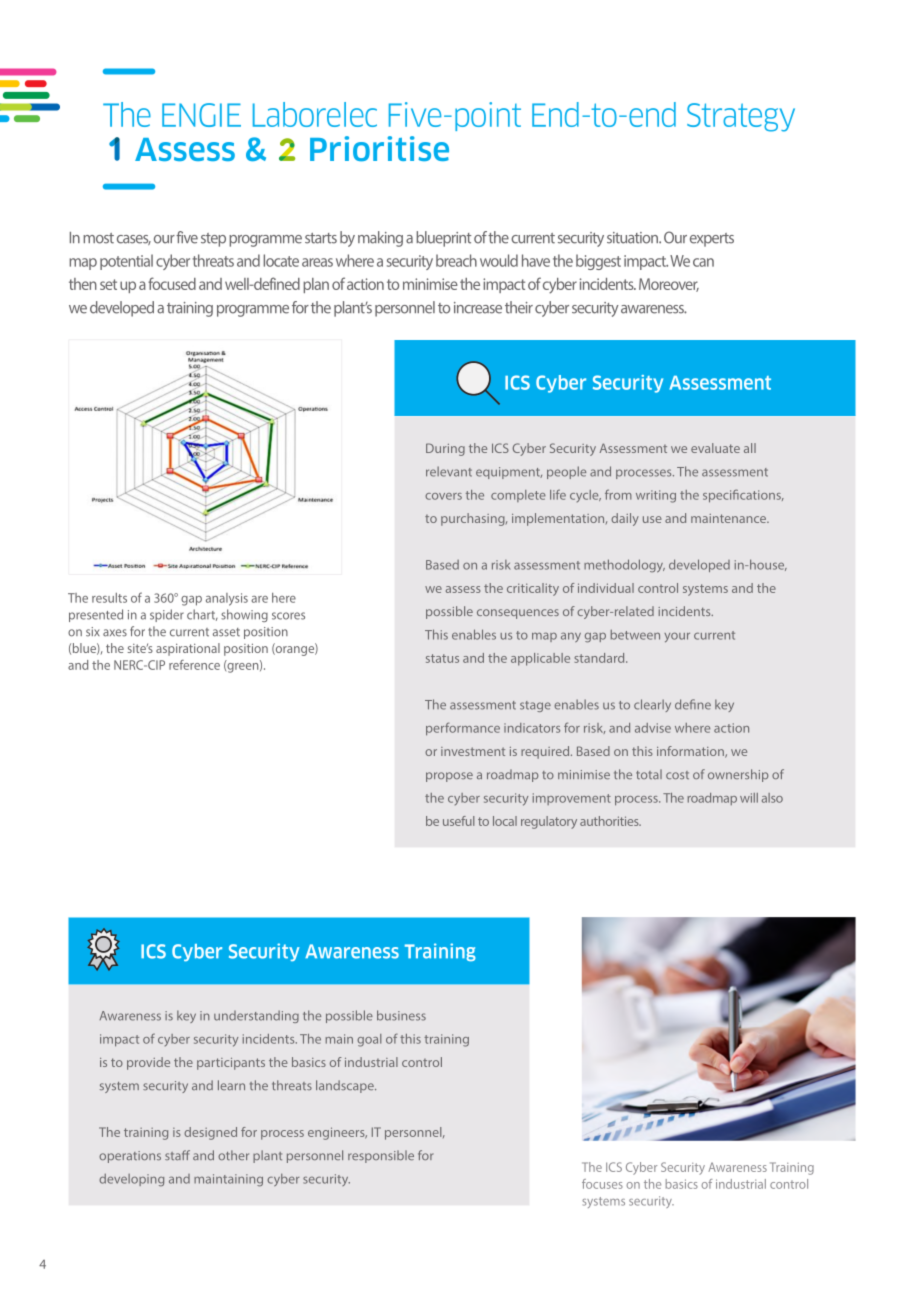 This image has height=1308, width=924. Describe the element at coordinates (134, 240) in the image. I see `cases` at that location.
